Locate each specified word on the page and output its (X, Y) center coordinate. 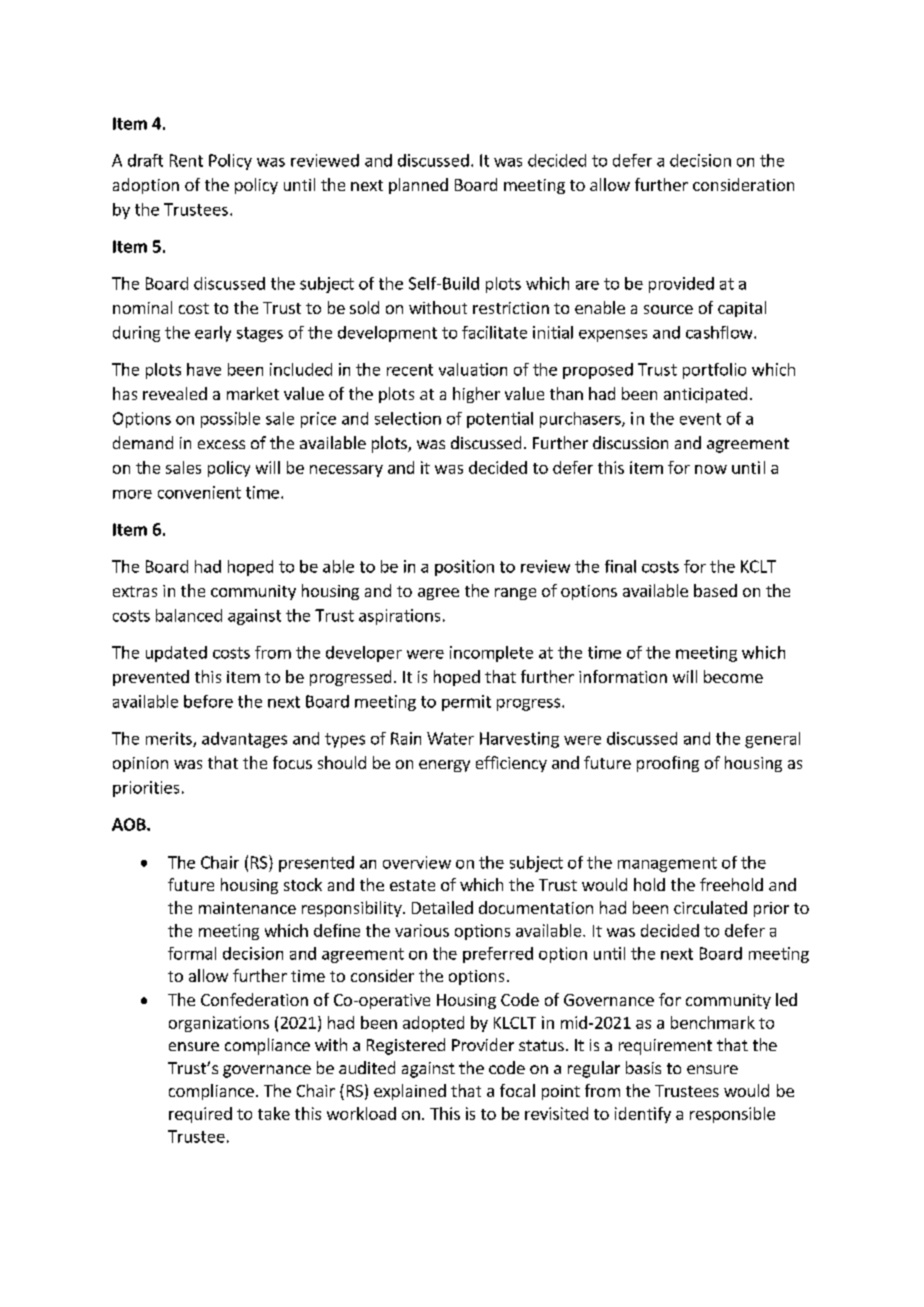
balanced (189, 615)
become (733, 676)
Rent (186, 160)
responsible (732, 1115)
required (200, 1115)
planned (418, 186)
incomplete (491, 654)
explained (410, 1092)
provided (681, 285)
